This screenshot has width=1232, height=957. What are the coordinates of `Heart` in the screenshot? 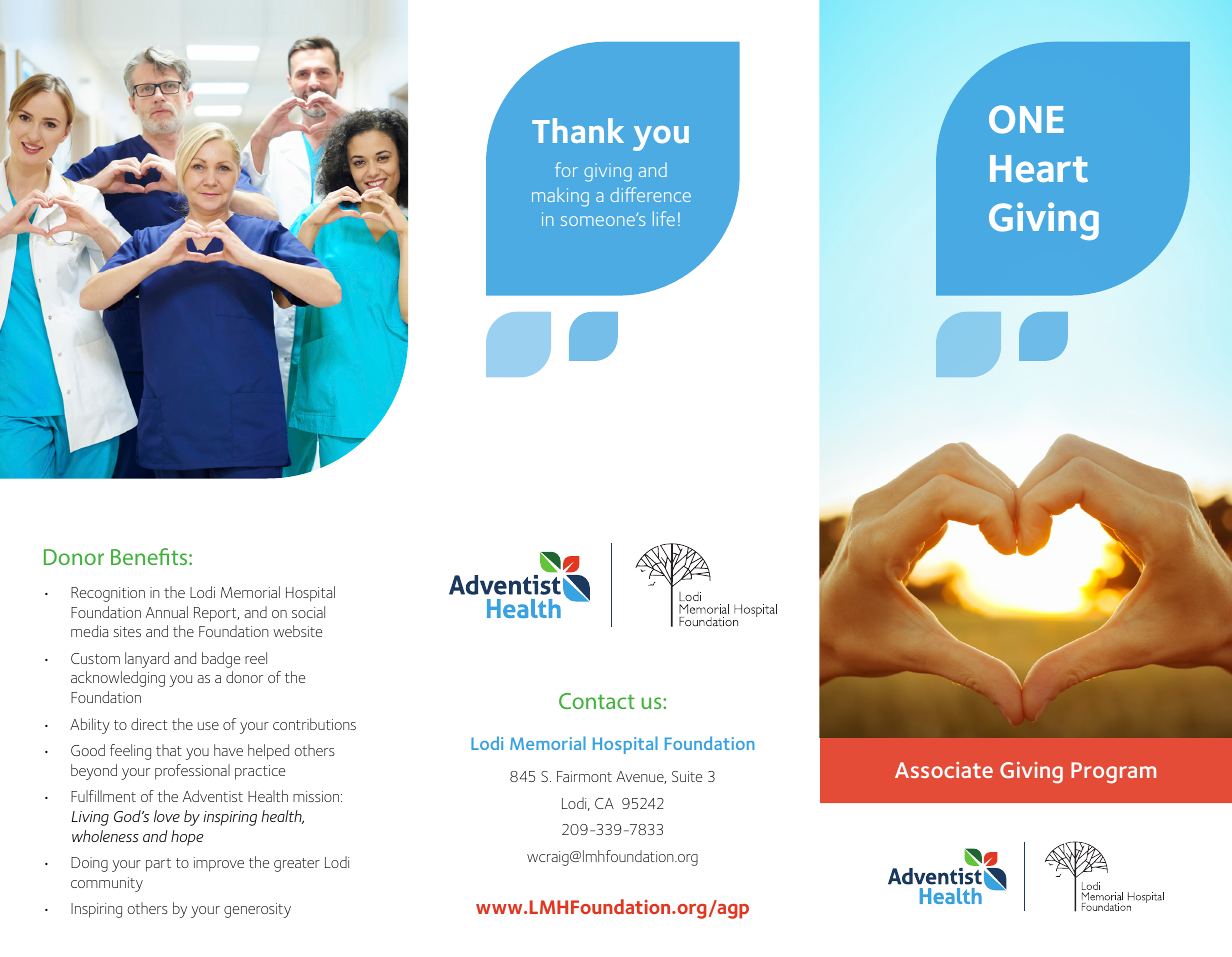 It's located at (1039, 169).
